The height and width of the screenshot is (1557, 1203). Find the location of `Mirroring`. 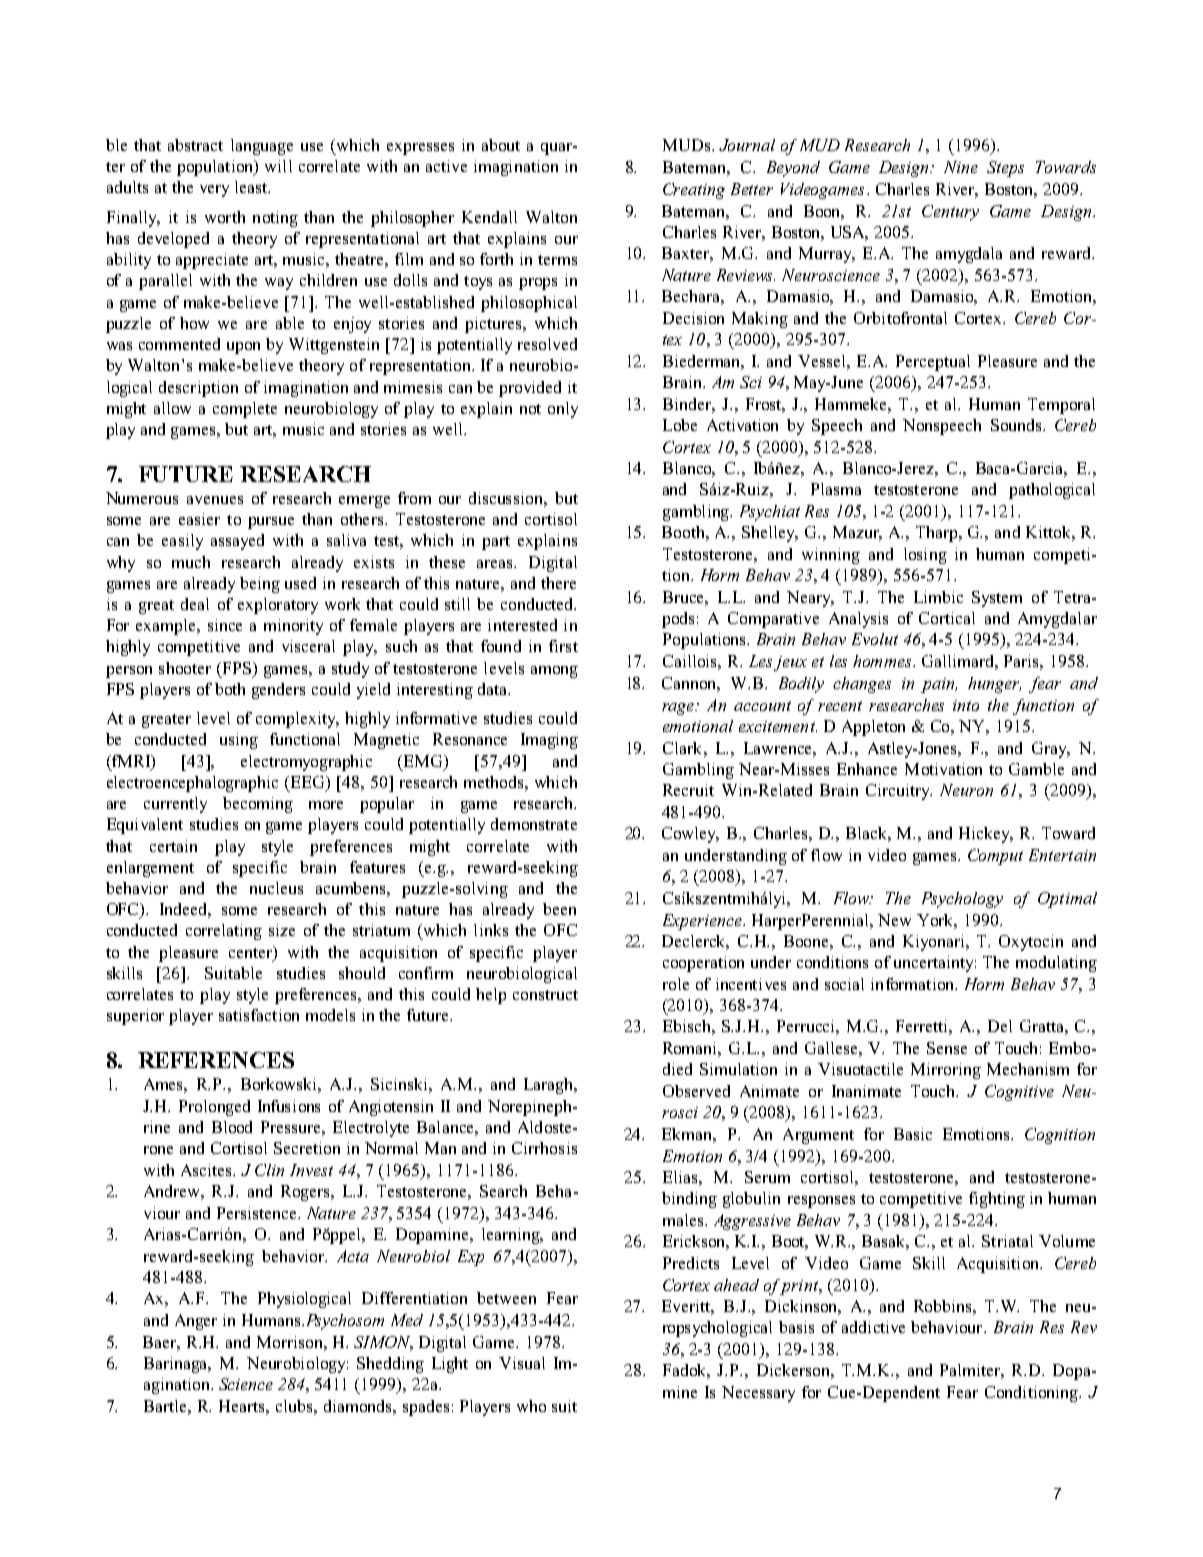

Mirroring is located at coordinates (946, 1071).
